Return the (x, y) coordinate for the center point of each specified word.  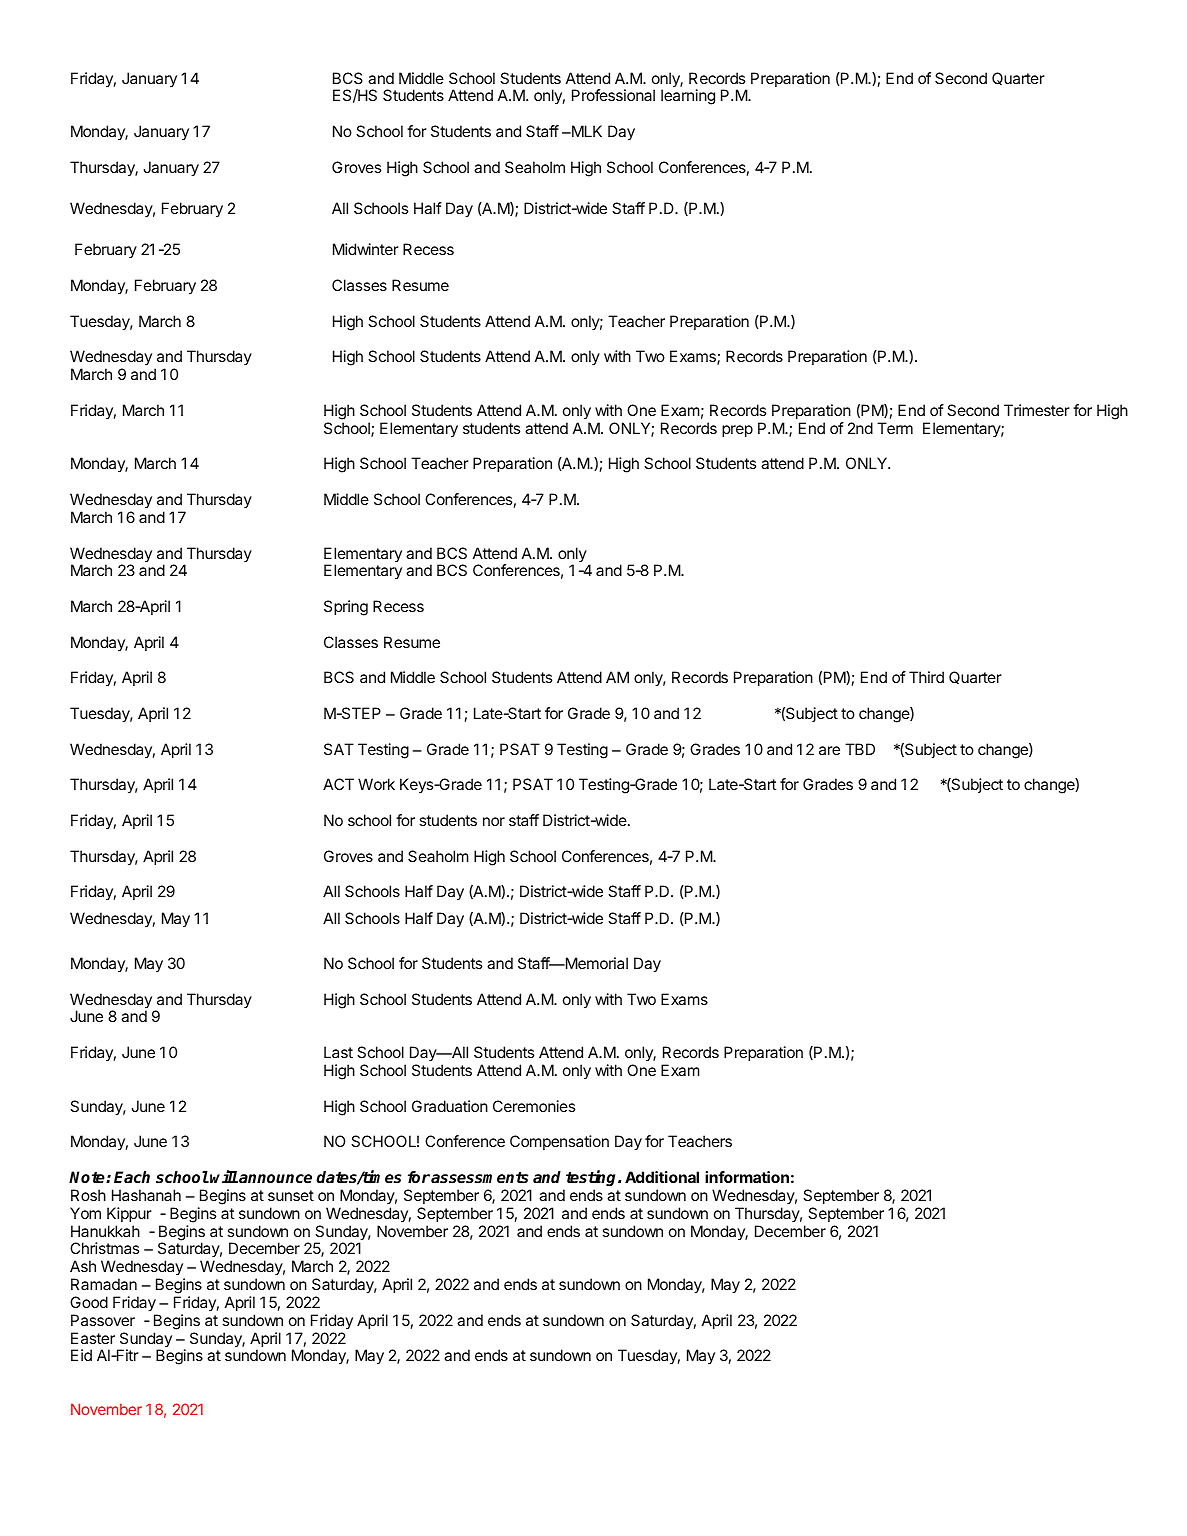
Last (338, 1052)
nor (494, 821)
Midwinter (366, 249)
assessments (479, 1178)
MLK (585, 131)
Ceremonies (534, 1106)
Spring (346, 608)
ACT (338, 784)
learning (688, 97)
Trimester (1037, 410)
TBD (860, 749)
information (747, 1177)
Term (895, 428)
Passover (103, 1320)
